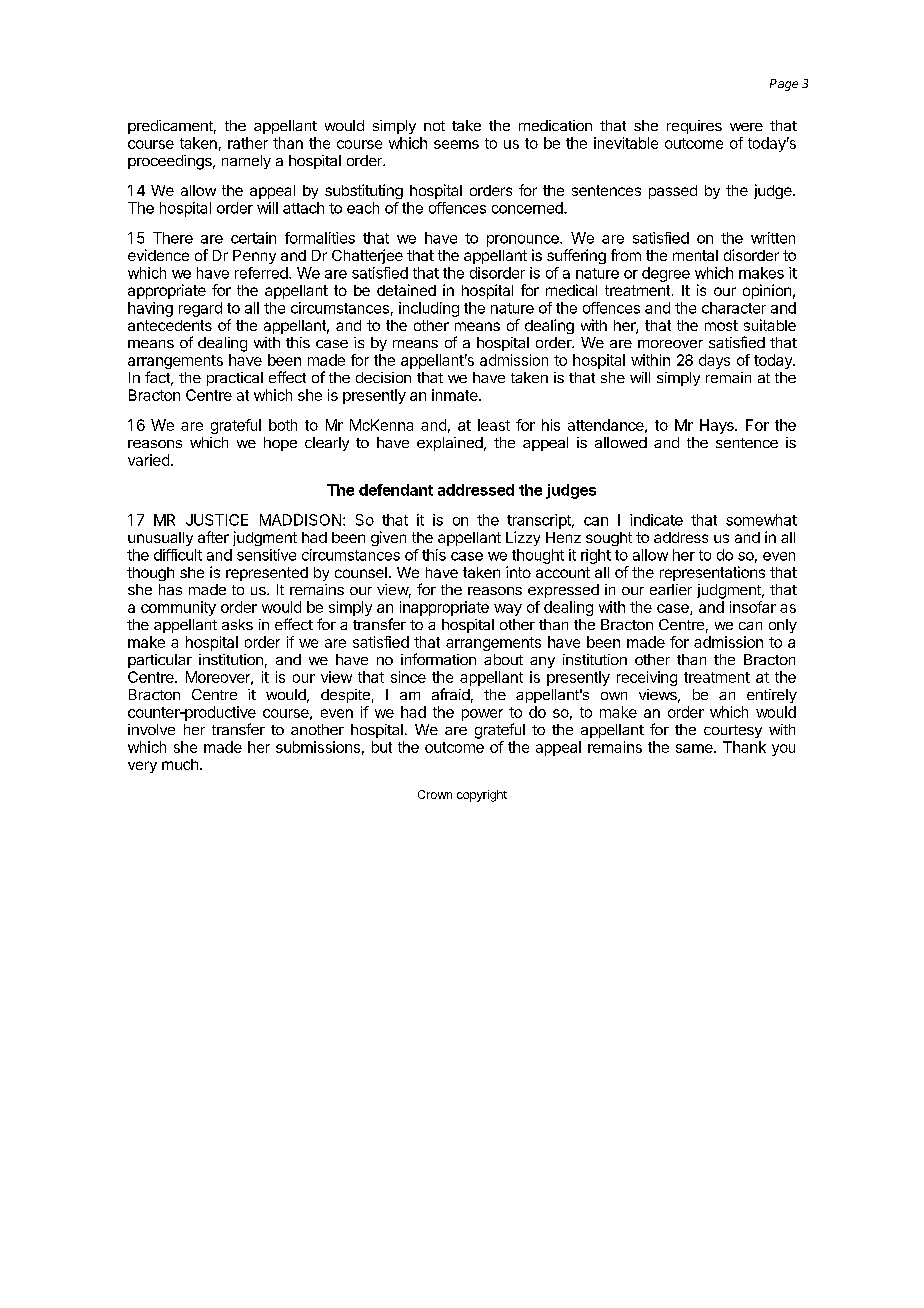 The height and width of the image is (1308, 924). What do you see at coordinates (456, 144) in the image?
I see `seems` at bounding box center [456, 144].
